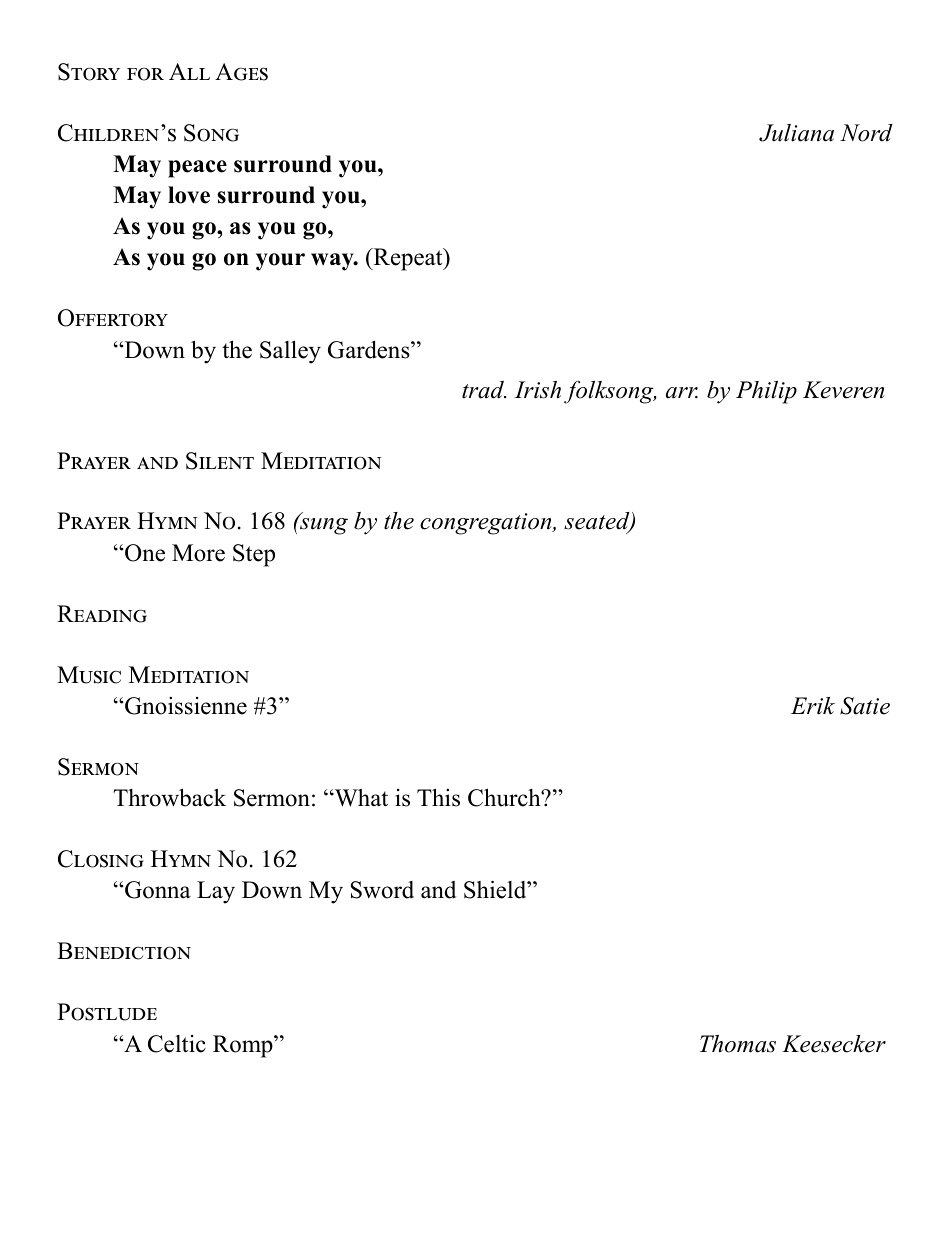 The height and width of the document is (1233, 952). What do you see at coordinates (280, 262) in the document?
I see `your` at bounding box center [280, 262].
